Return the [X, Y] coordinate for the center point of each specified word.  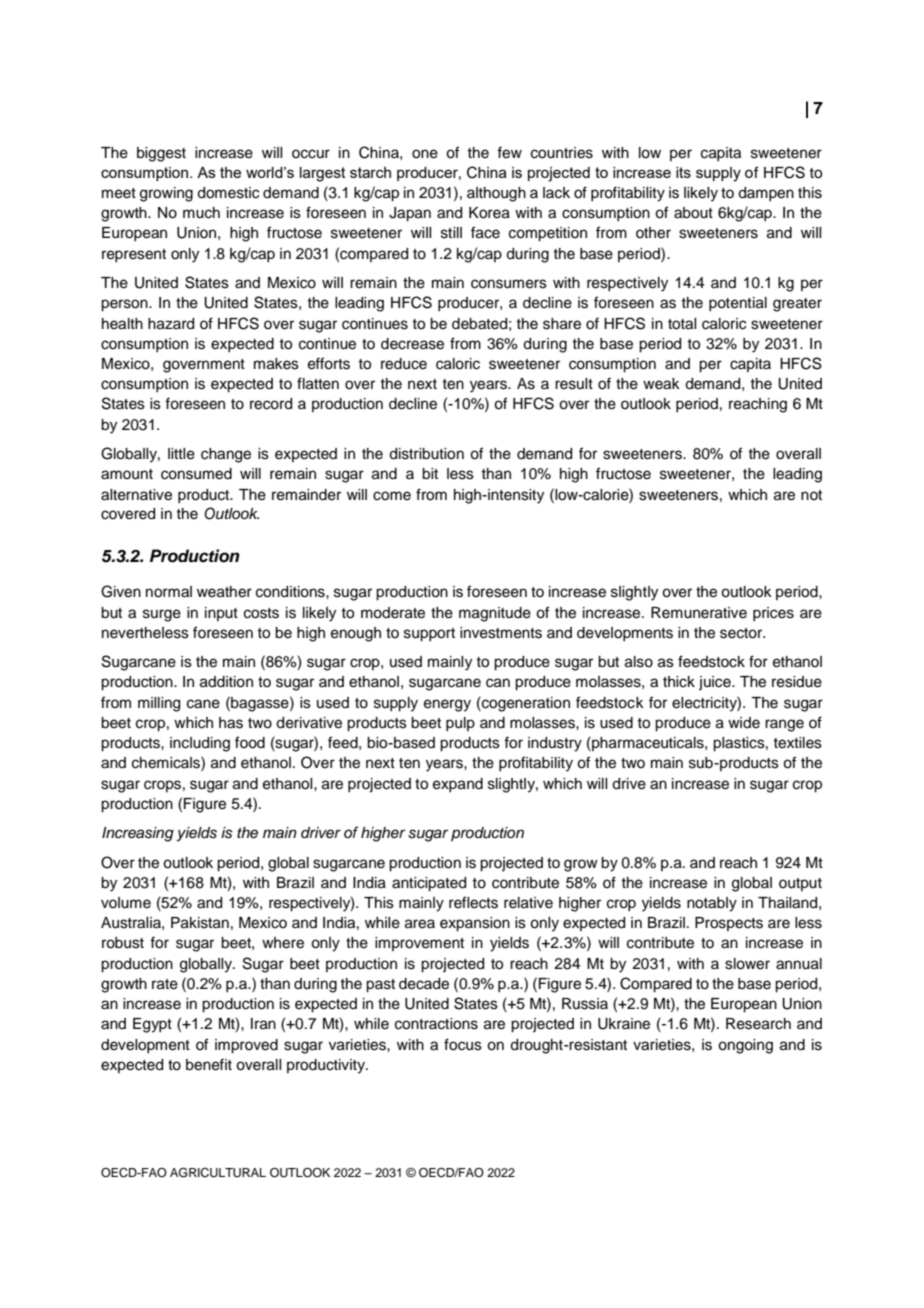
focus [463, 1044]
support [429, 635]
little [181, 454]
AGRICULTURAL [218, 1173]
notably [712, 904]
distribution [426, 454]
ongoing [745, 1046]
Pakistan [200, 923]
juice [716, 683]
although [496, 194]
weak [661, 384]
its [683, 172]
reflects [473, 902]
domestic [228, 193]
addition [226, 682]
